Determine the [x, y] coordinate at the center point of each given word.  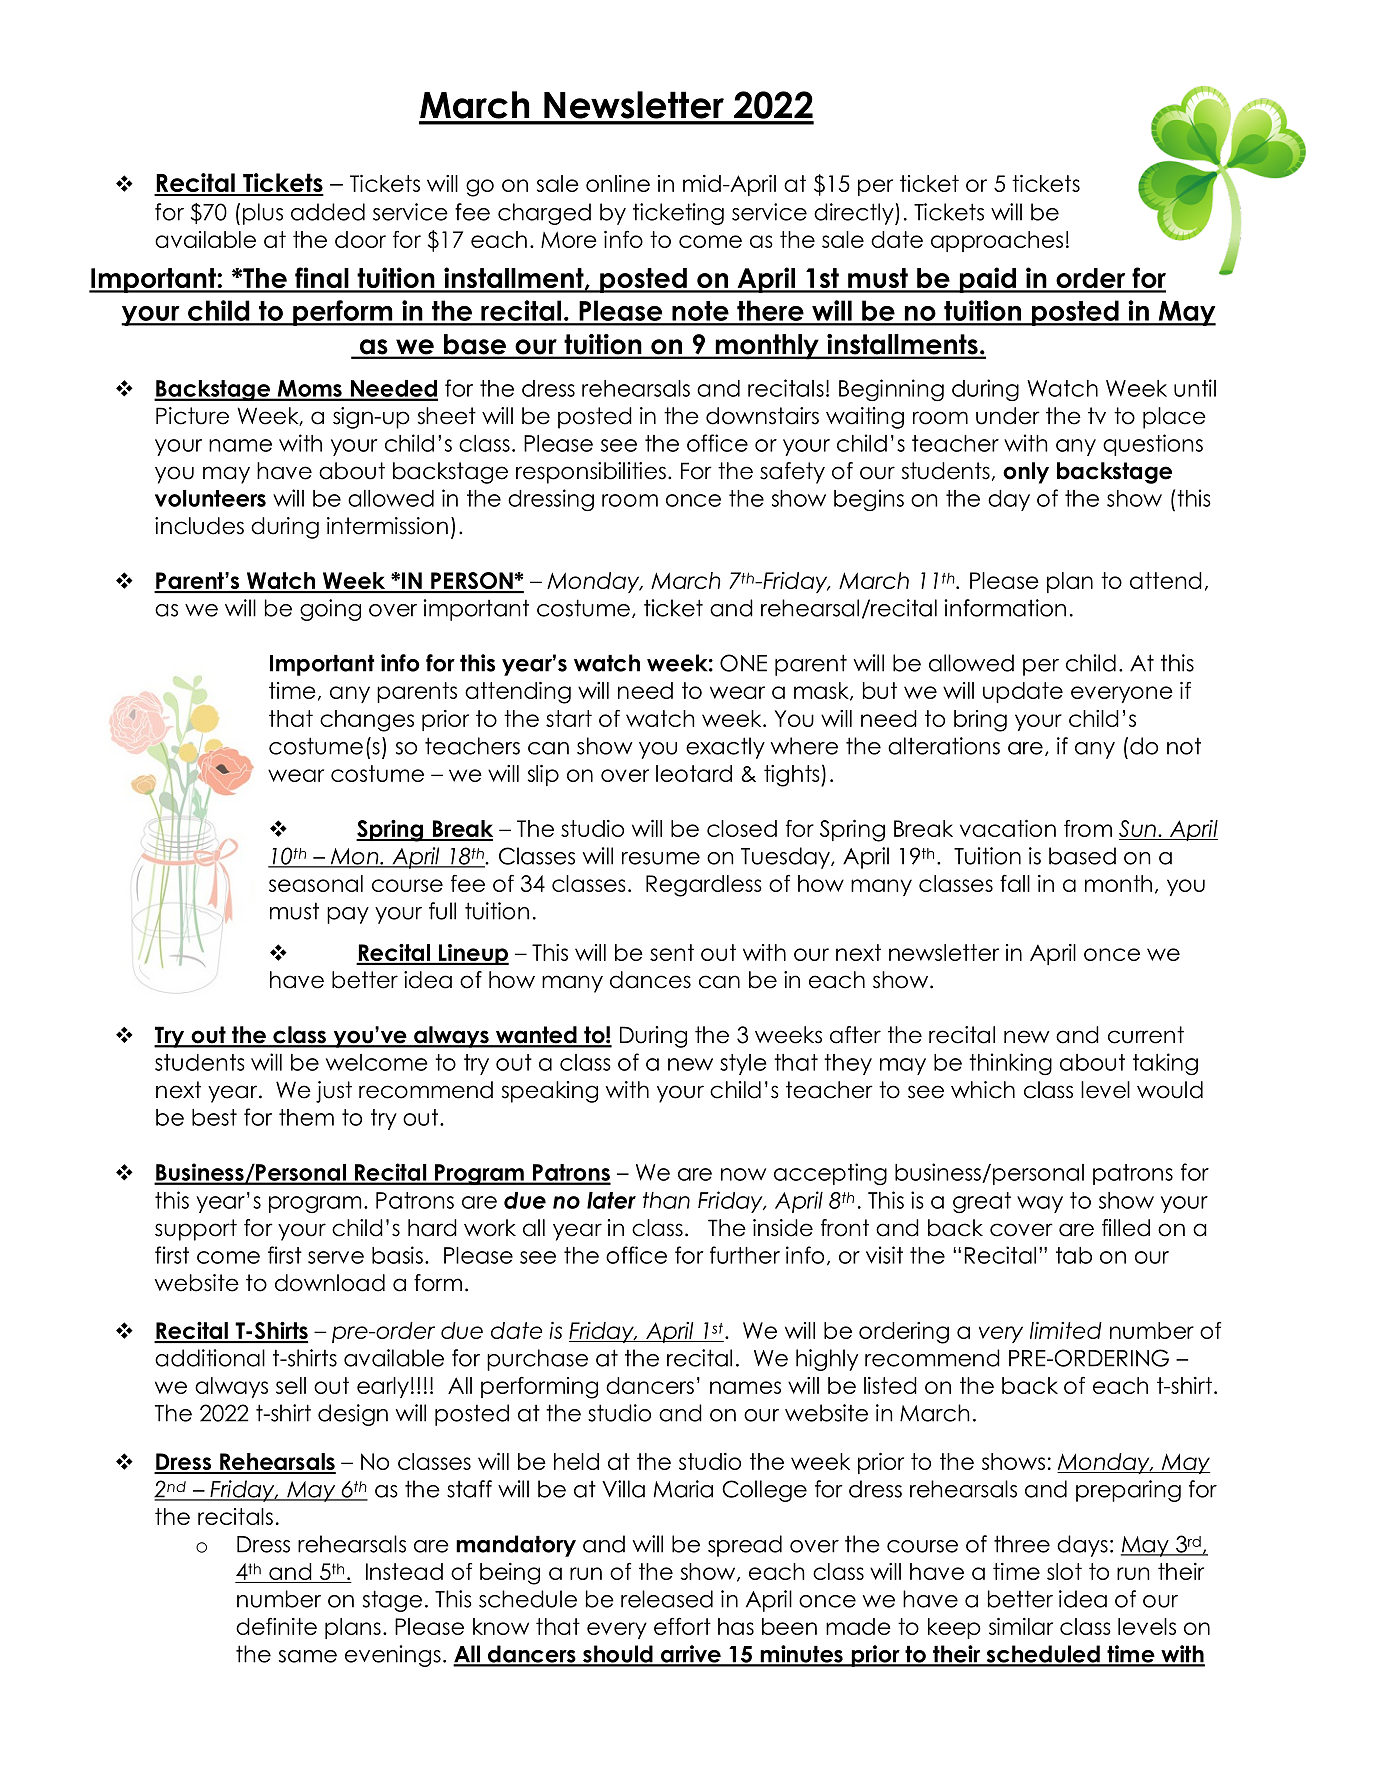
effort [682, 1626]
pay [348, 915]
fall [1015, 883]
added [328, 212]
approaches [997, 241]
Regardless [704, 886]
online [618, 183]
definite [276, 1626]
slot [1064, 1571]
